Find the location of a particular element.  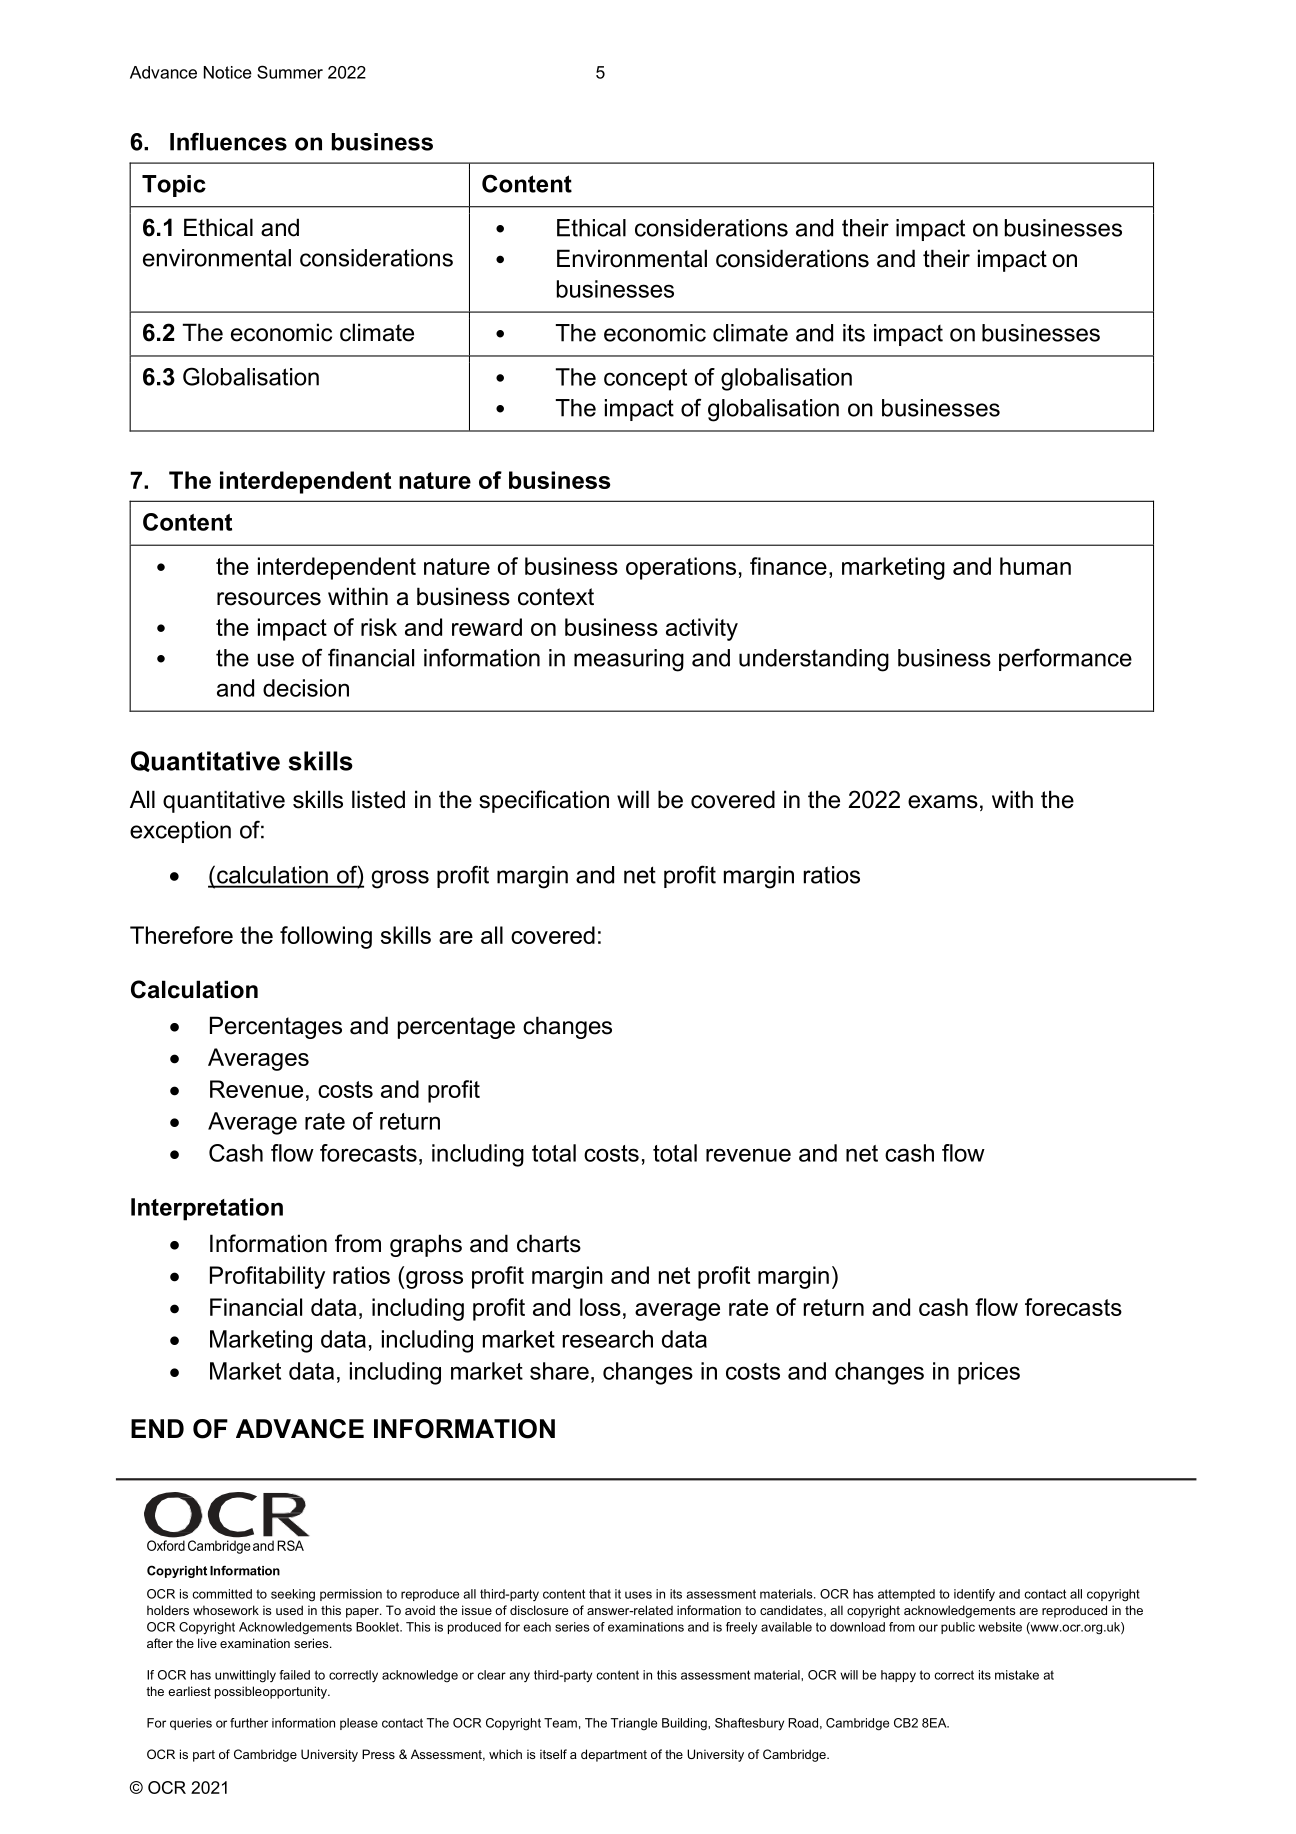

measuring is located at coordinates (629, 660).
